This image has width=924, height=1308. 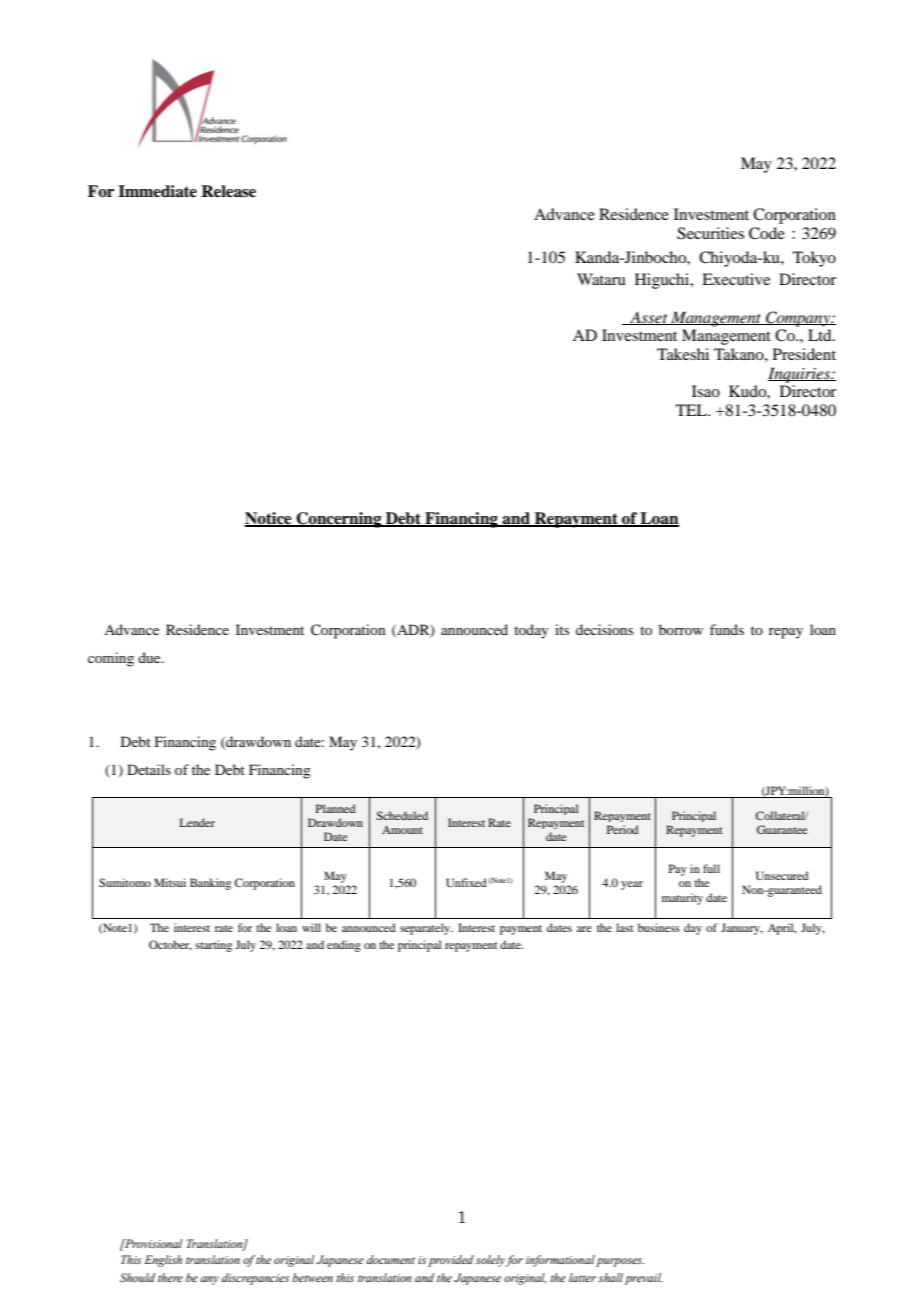 I want to click on business, so click(x=659, y=927).
